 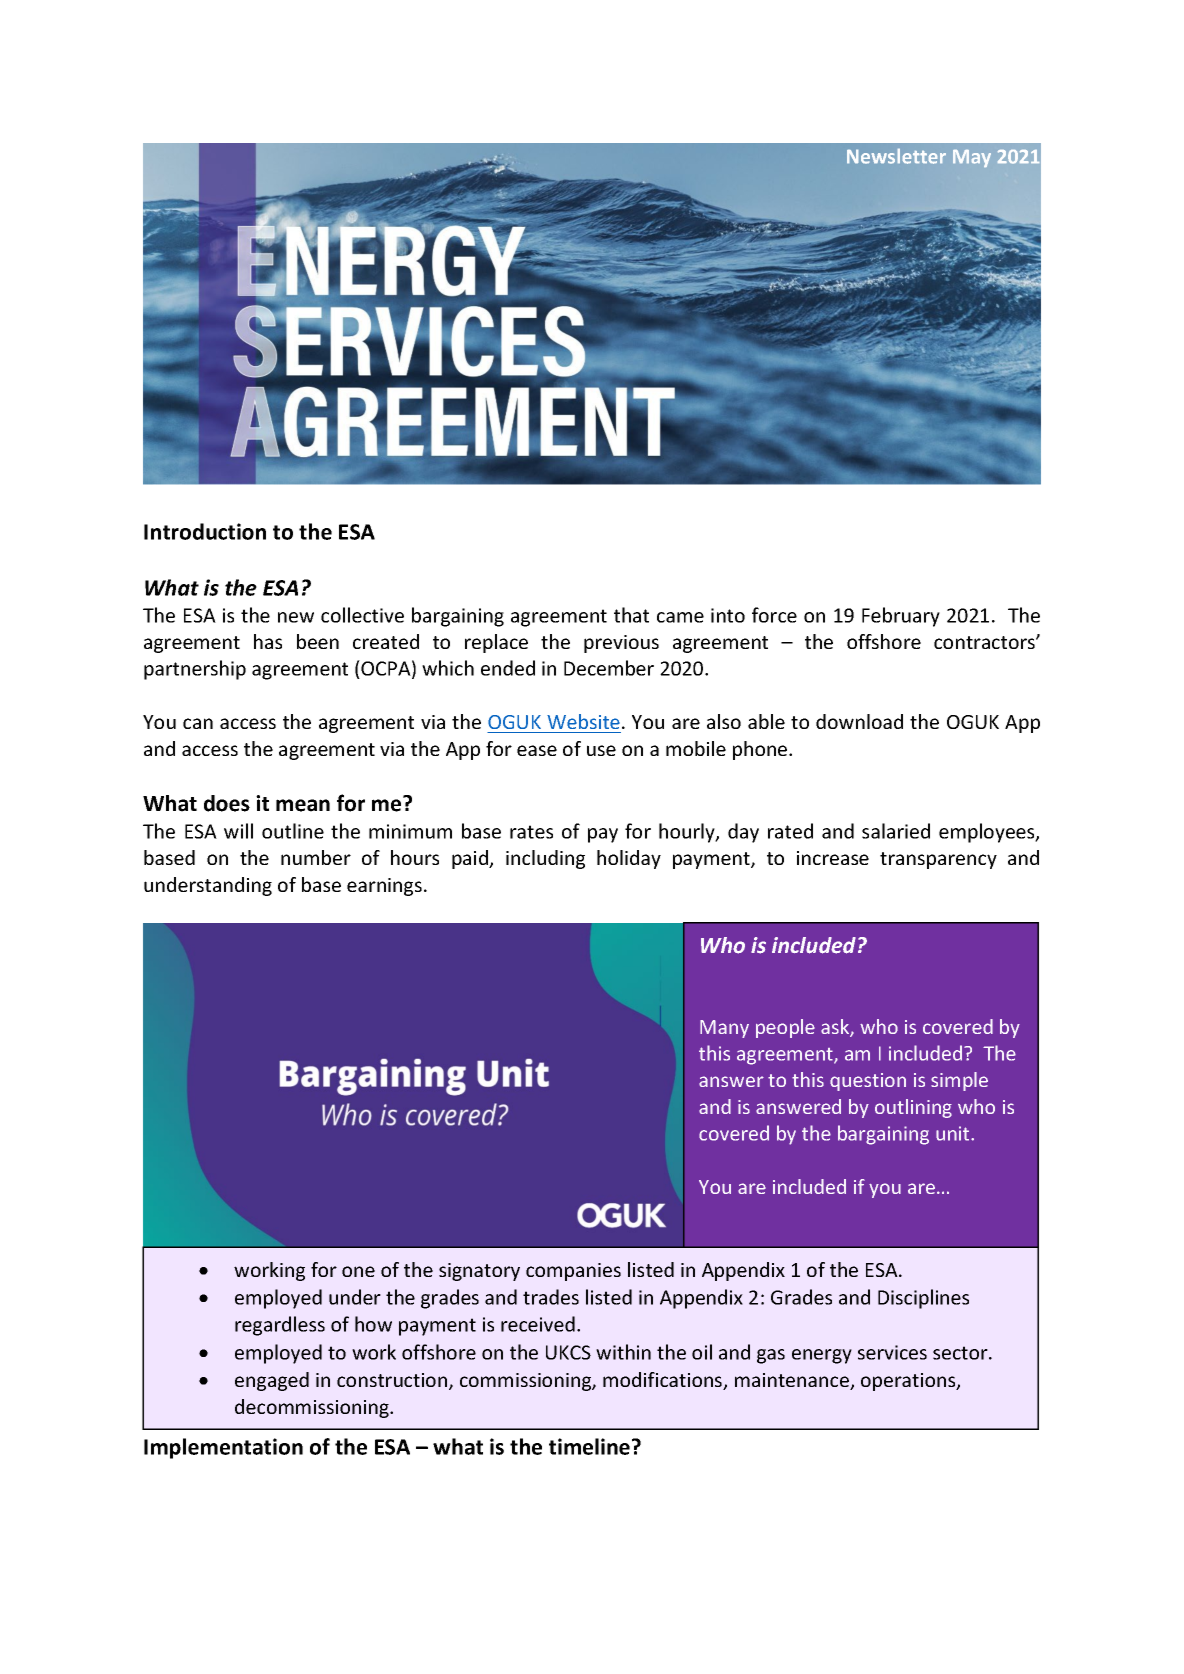 I want to click on transparency, so click(x=938, y=860).
